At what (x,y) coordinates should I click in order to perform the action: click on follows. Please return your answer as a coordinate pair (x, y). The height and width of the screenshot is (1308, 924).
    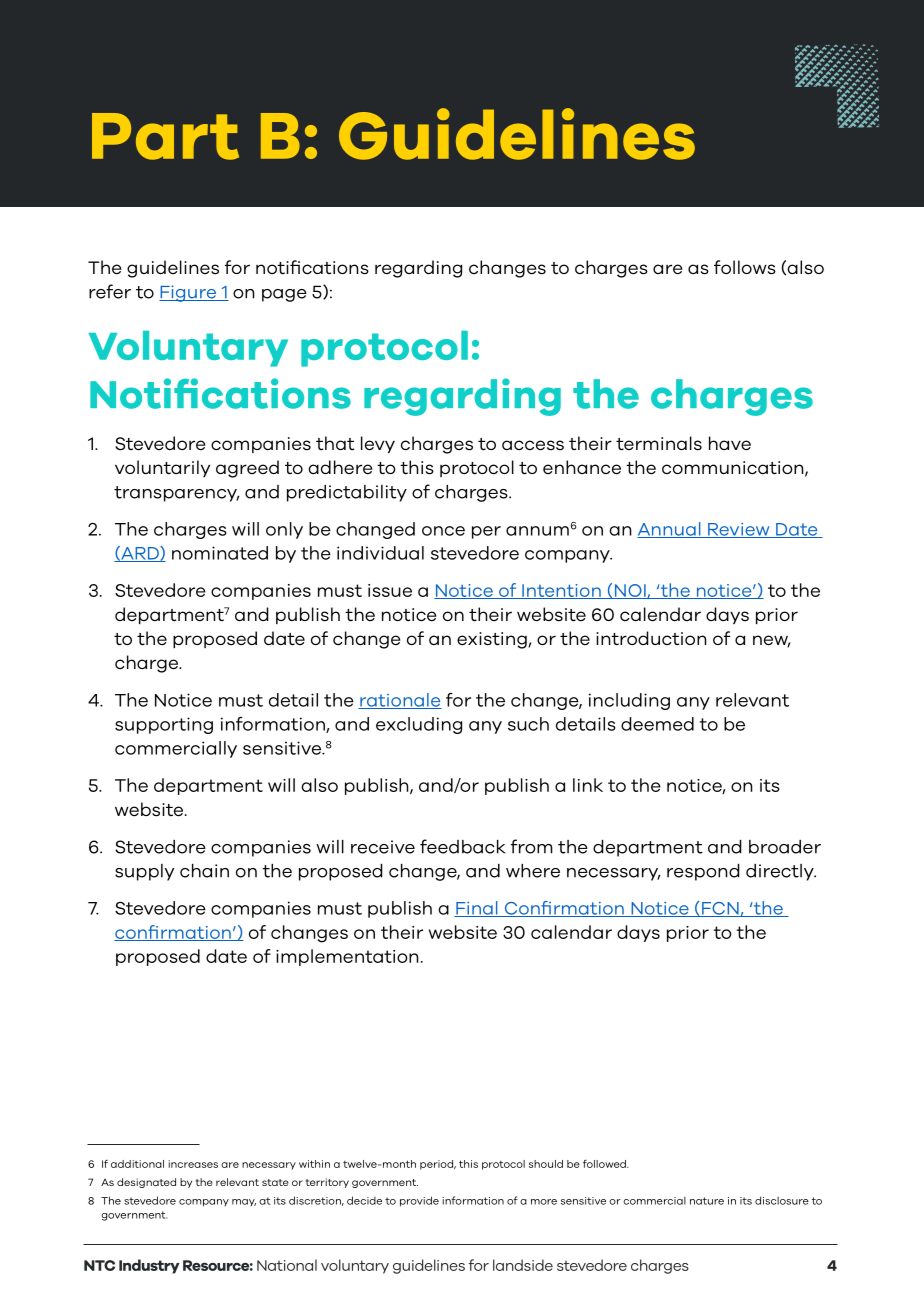
    Looking at the image, I should click on (745, 267).
